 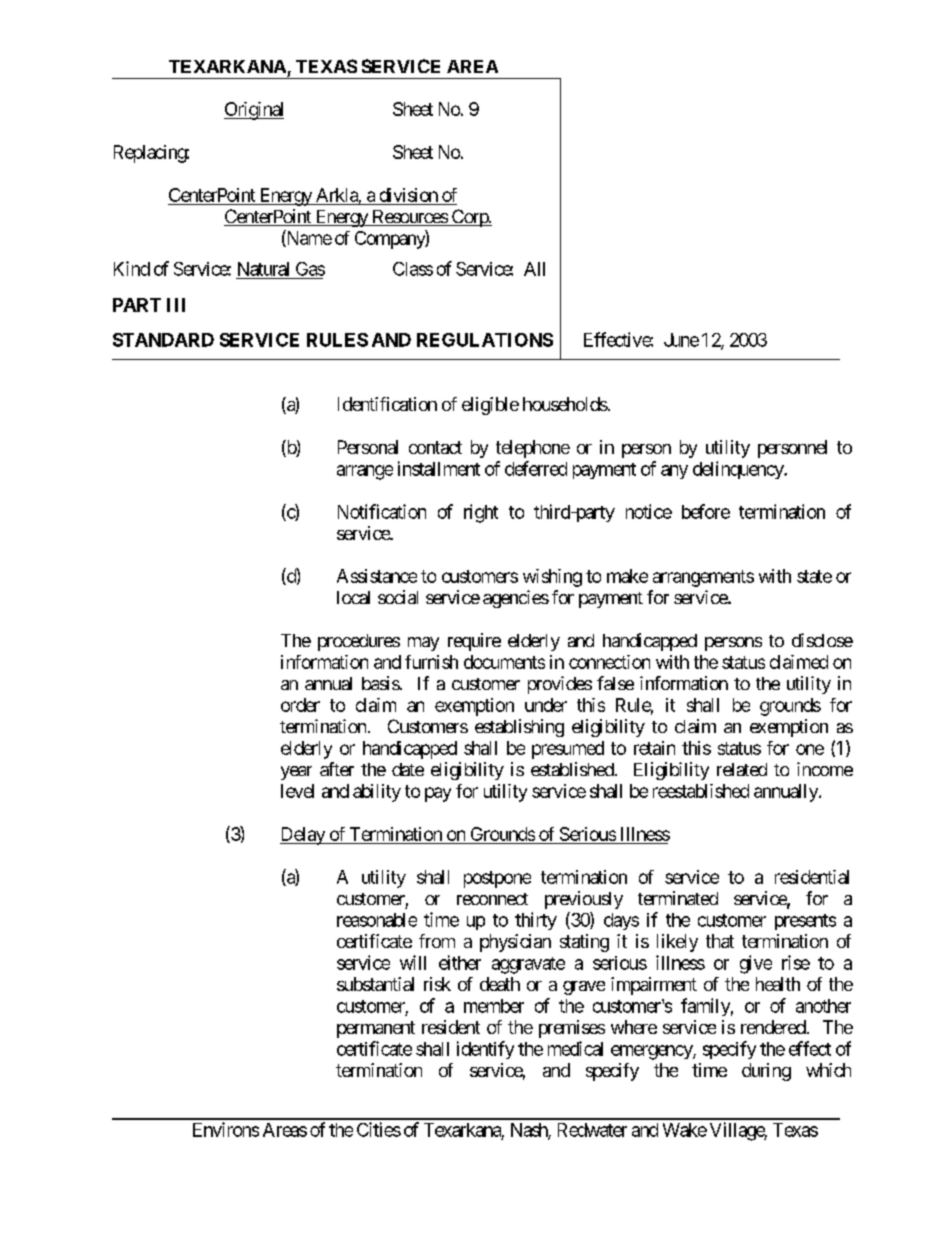 What do you see at coordinates (497, 879) in the document?
I see `postpone` at bounding box center [497, 879].
